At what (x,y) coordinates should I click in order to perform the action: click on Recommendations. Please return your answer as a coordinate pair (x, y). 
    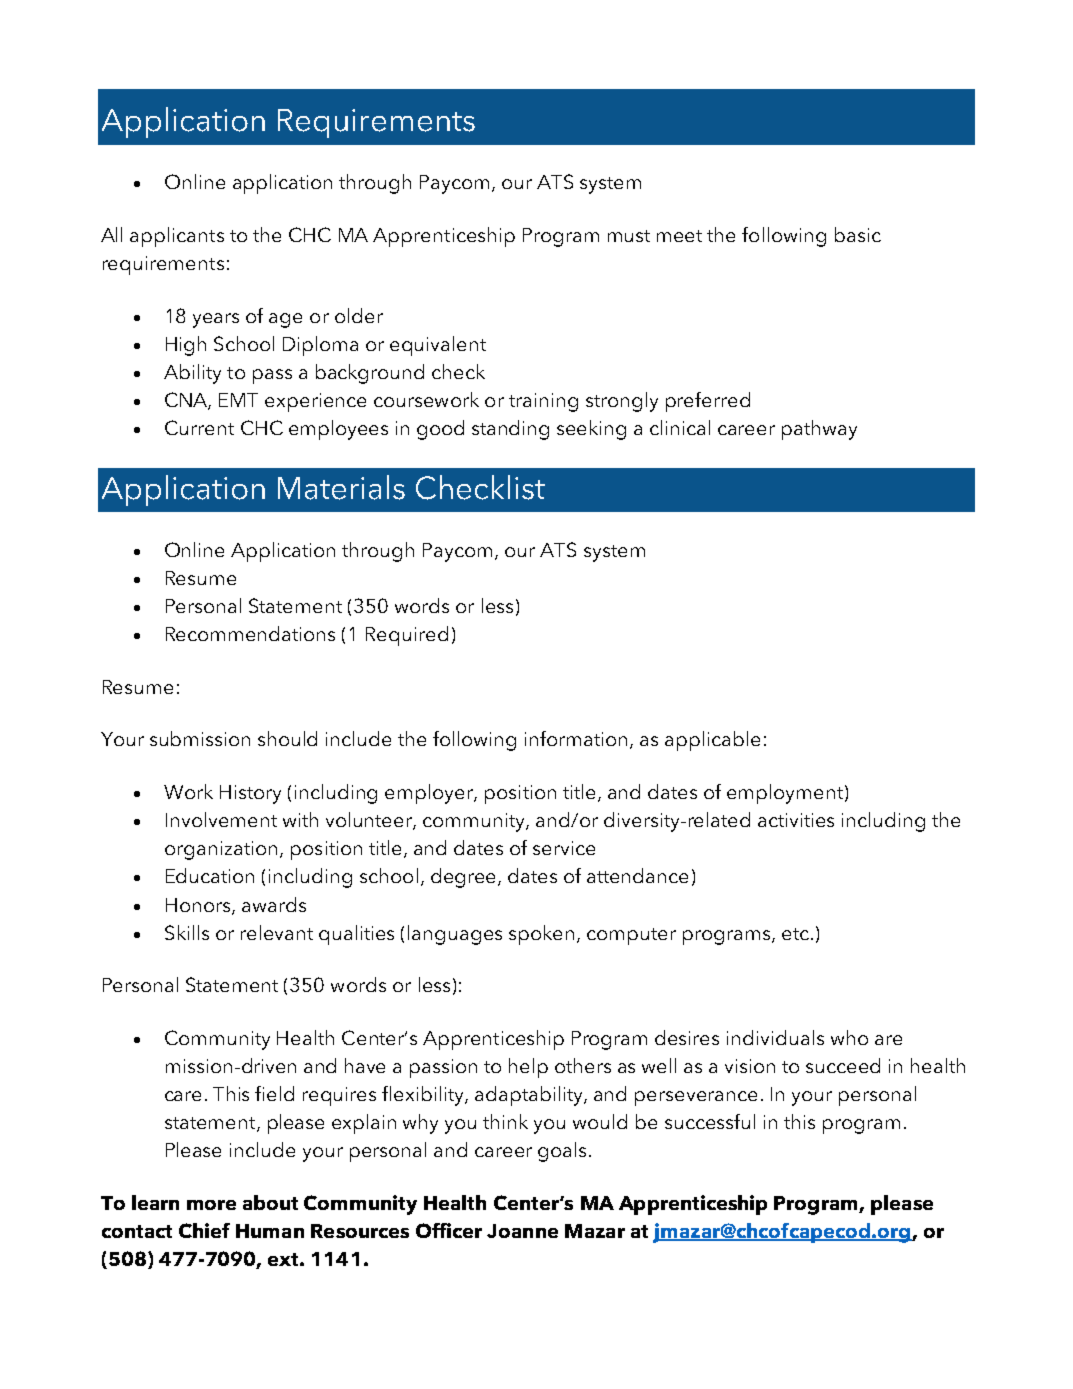
    Looking at the image, I should click on (250, 633).
